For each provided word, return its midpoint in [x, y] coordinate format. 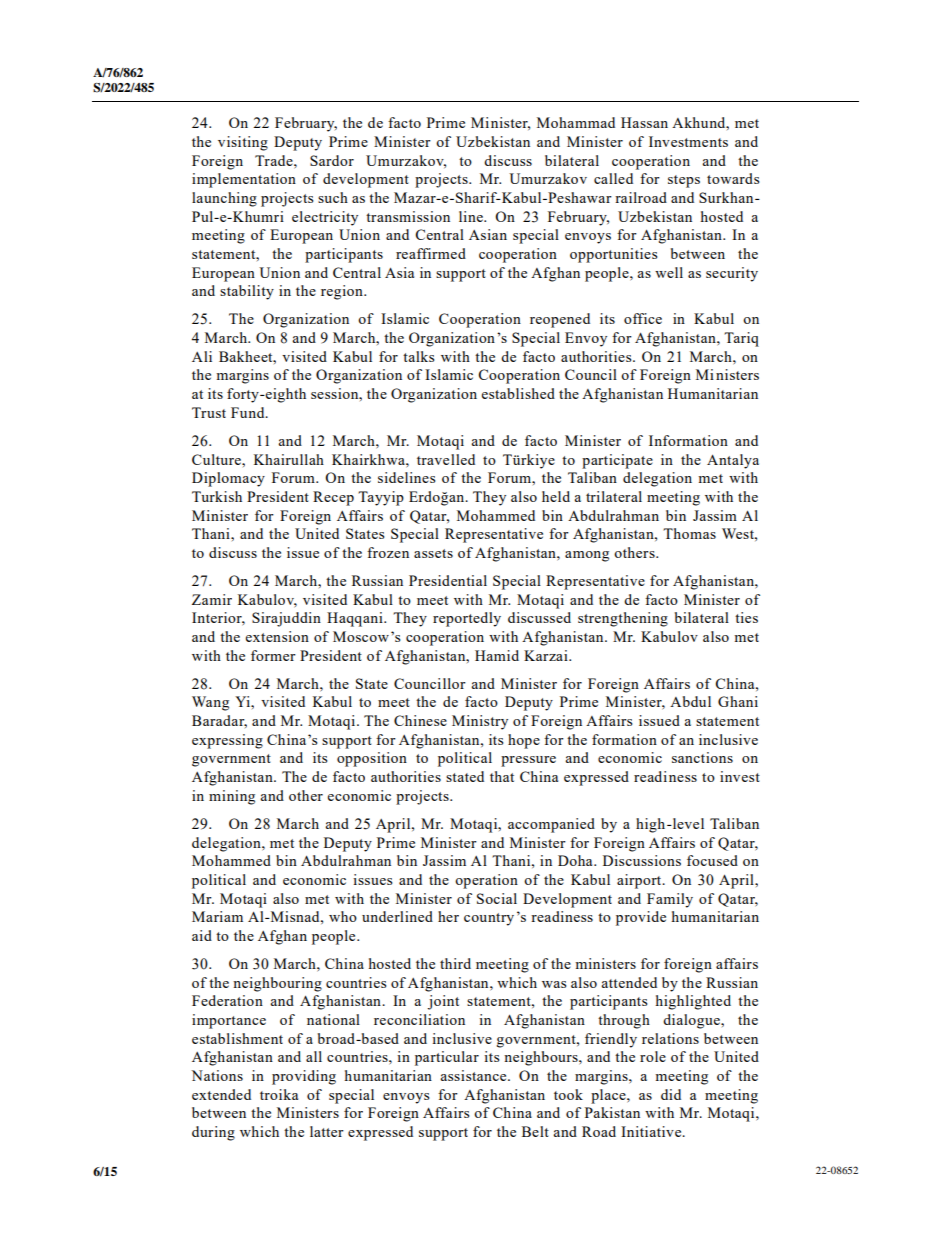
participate [617, 461]
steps [684, 181]
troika [279, 1094]
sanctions [702, 757]
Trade [275, 160]
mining [232, 797]
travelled [446, 459]
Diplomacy [228, 479]
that [502, 776]
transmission [408, 216]
